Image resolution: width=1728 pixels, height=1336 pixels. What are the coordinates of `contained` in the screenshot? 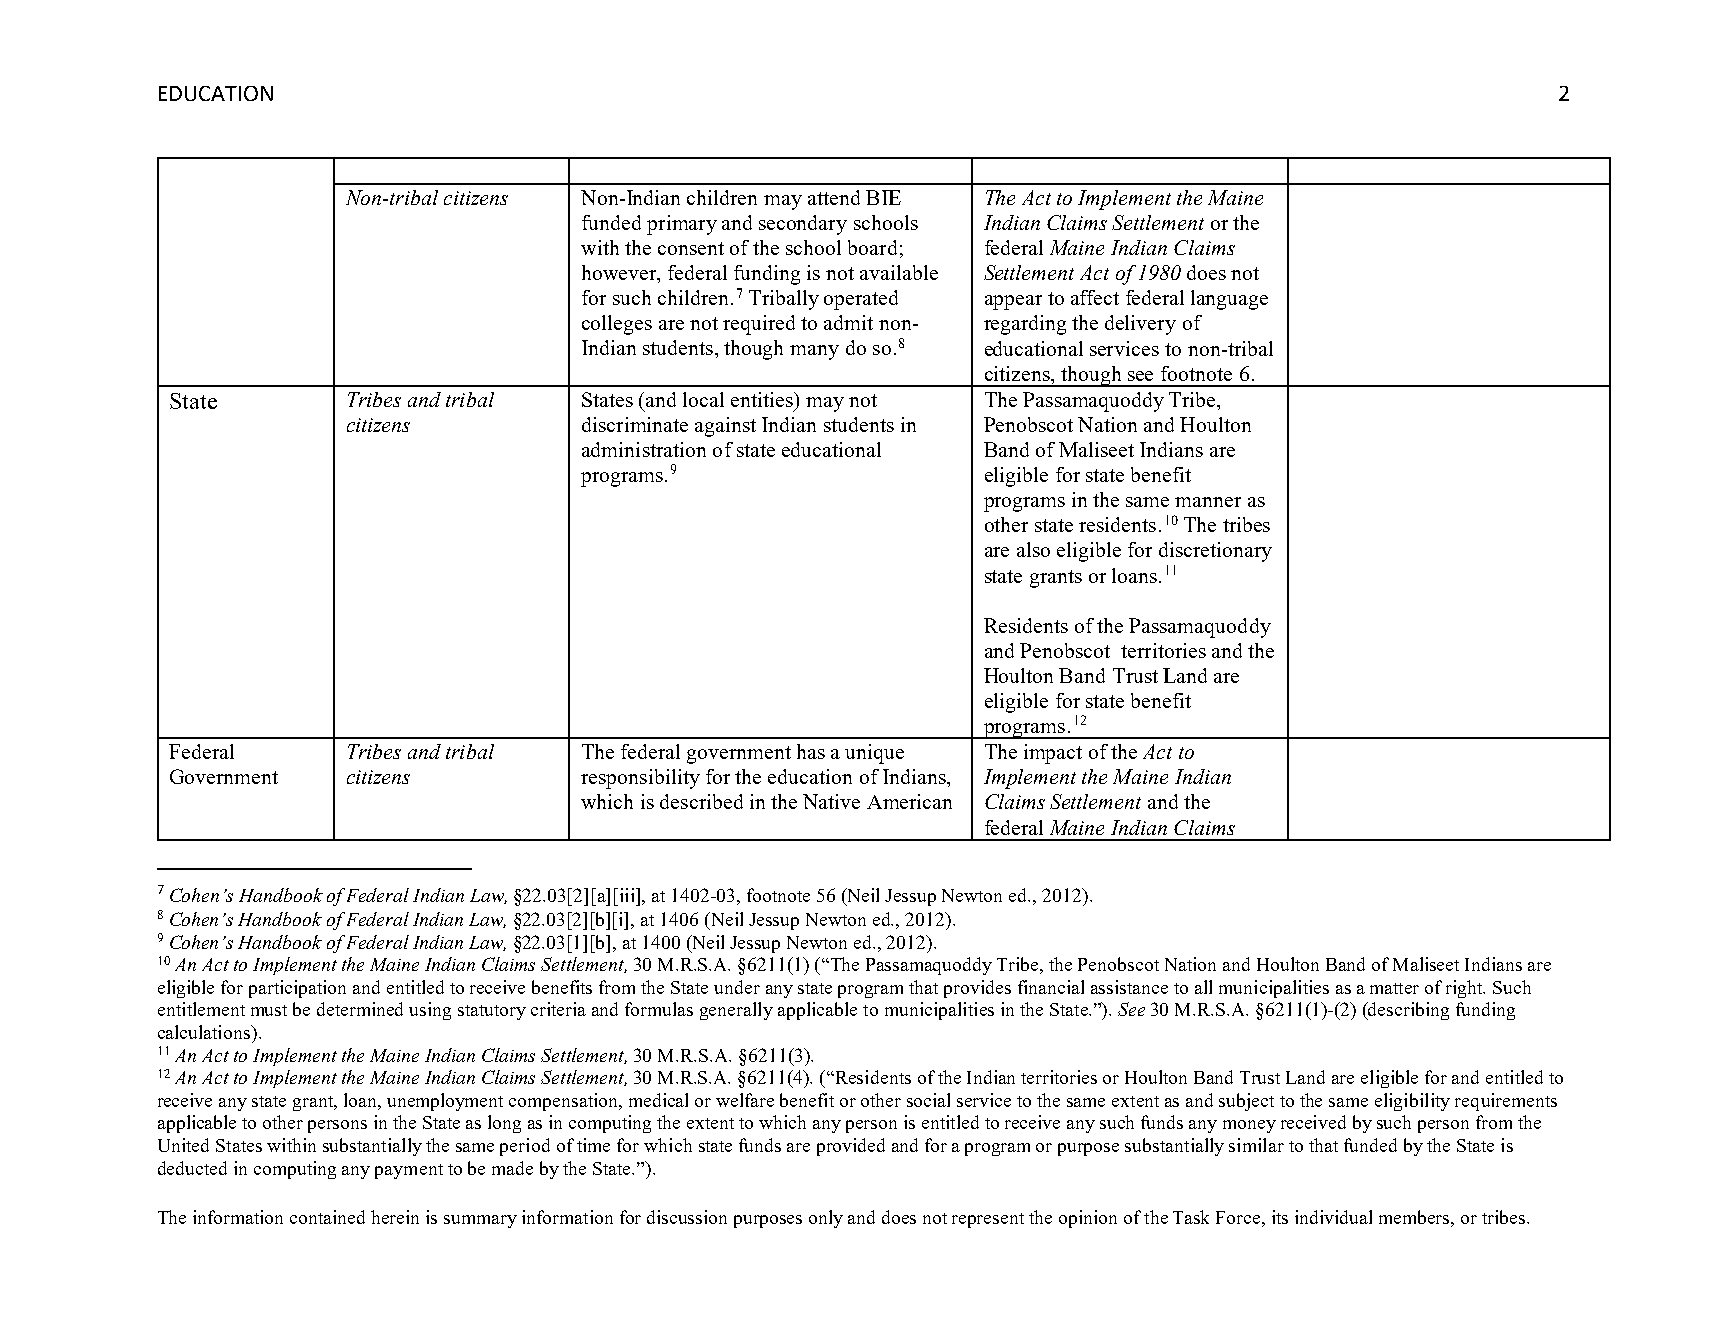 It's located at (327, 1217).
